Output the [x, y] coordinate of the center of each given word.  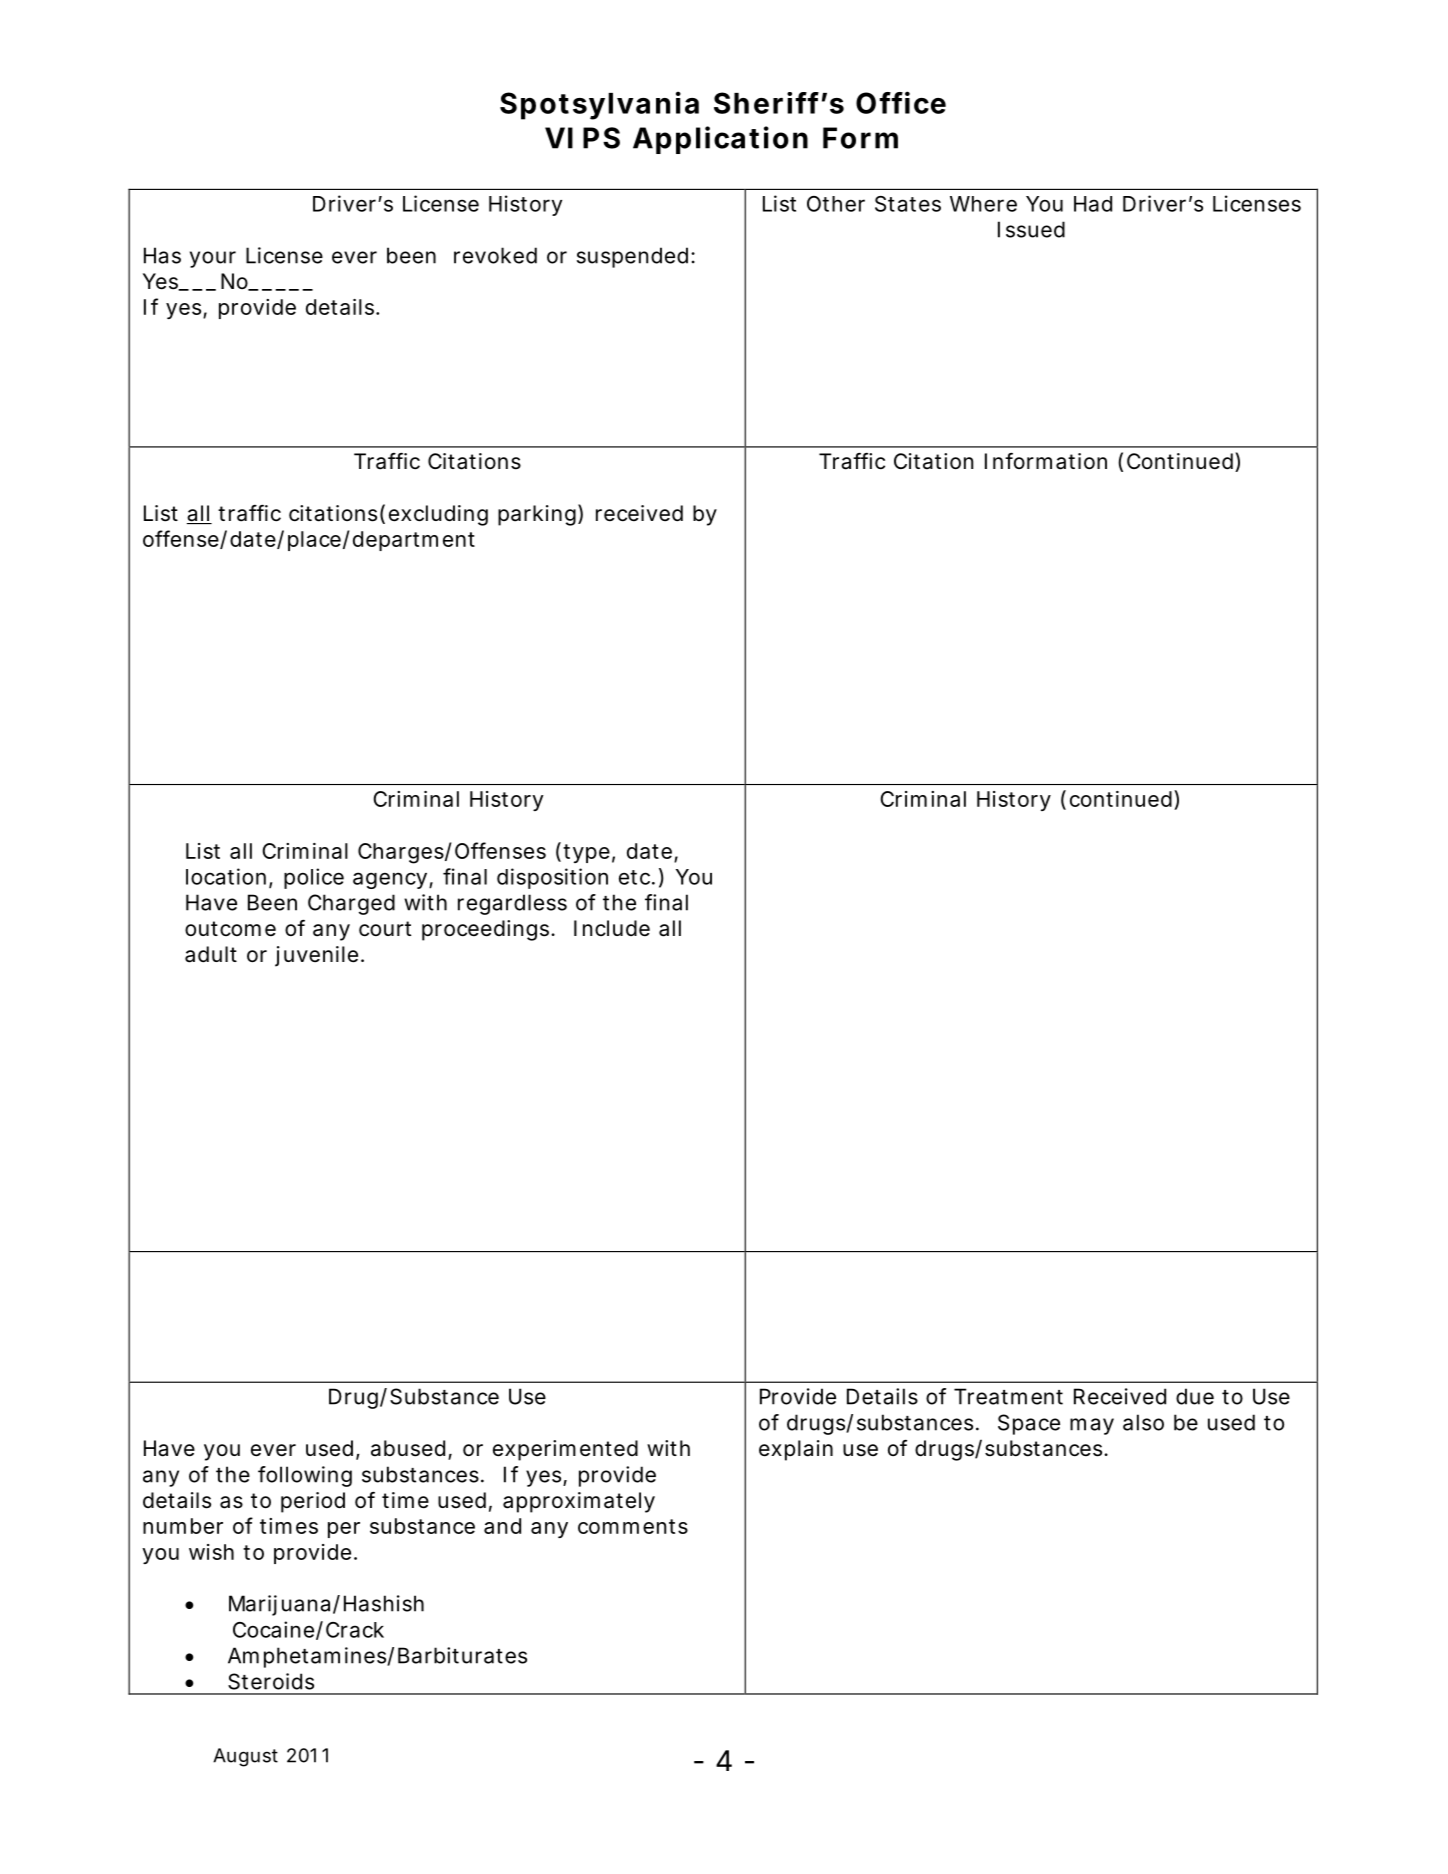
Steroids [271, 1681]
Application [720, 140]
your [213, 259]
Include [612, 928]
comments [633, 1526]
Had [1093, 204]
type [586, 853]
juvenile [316, 956]
